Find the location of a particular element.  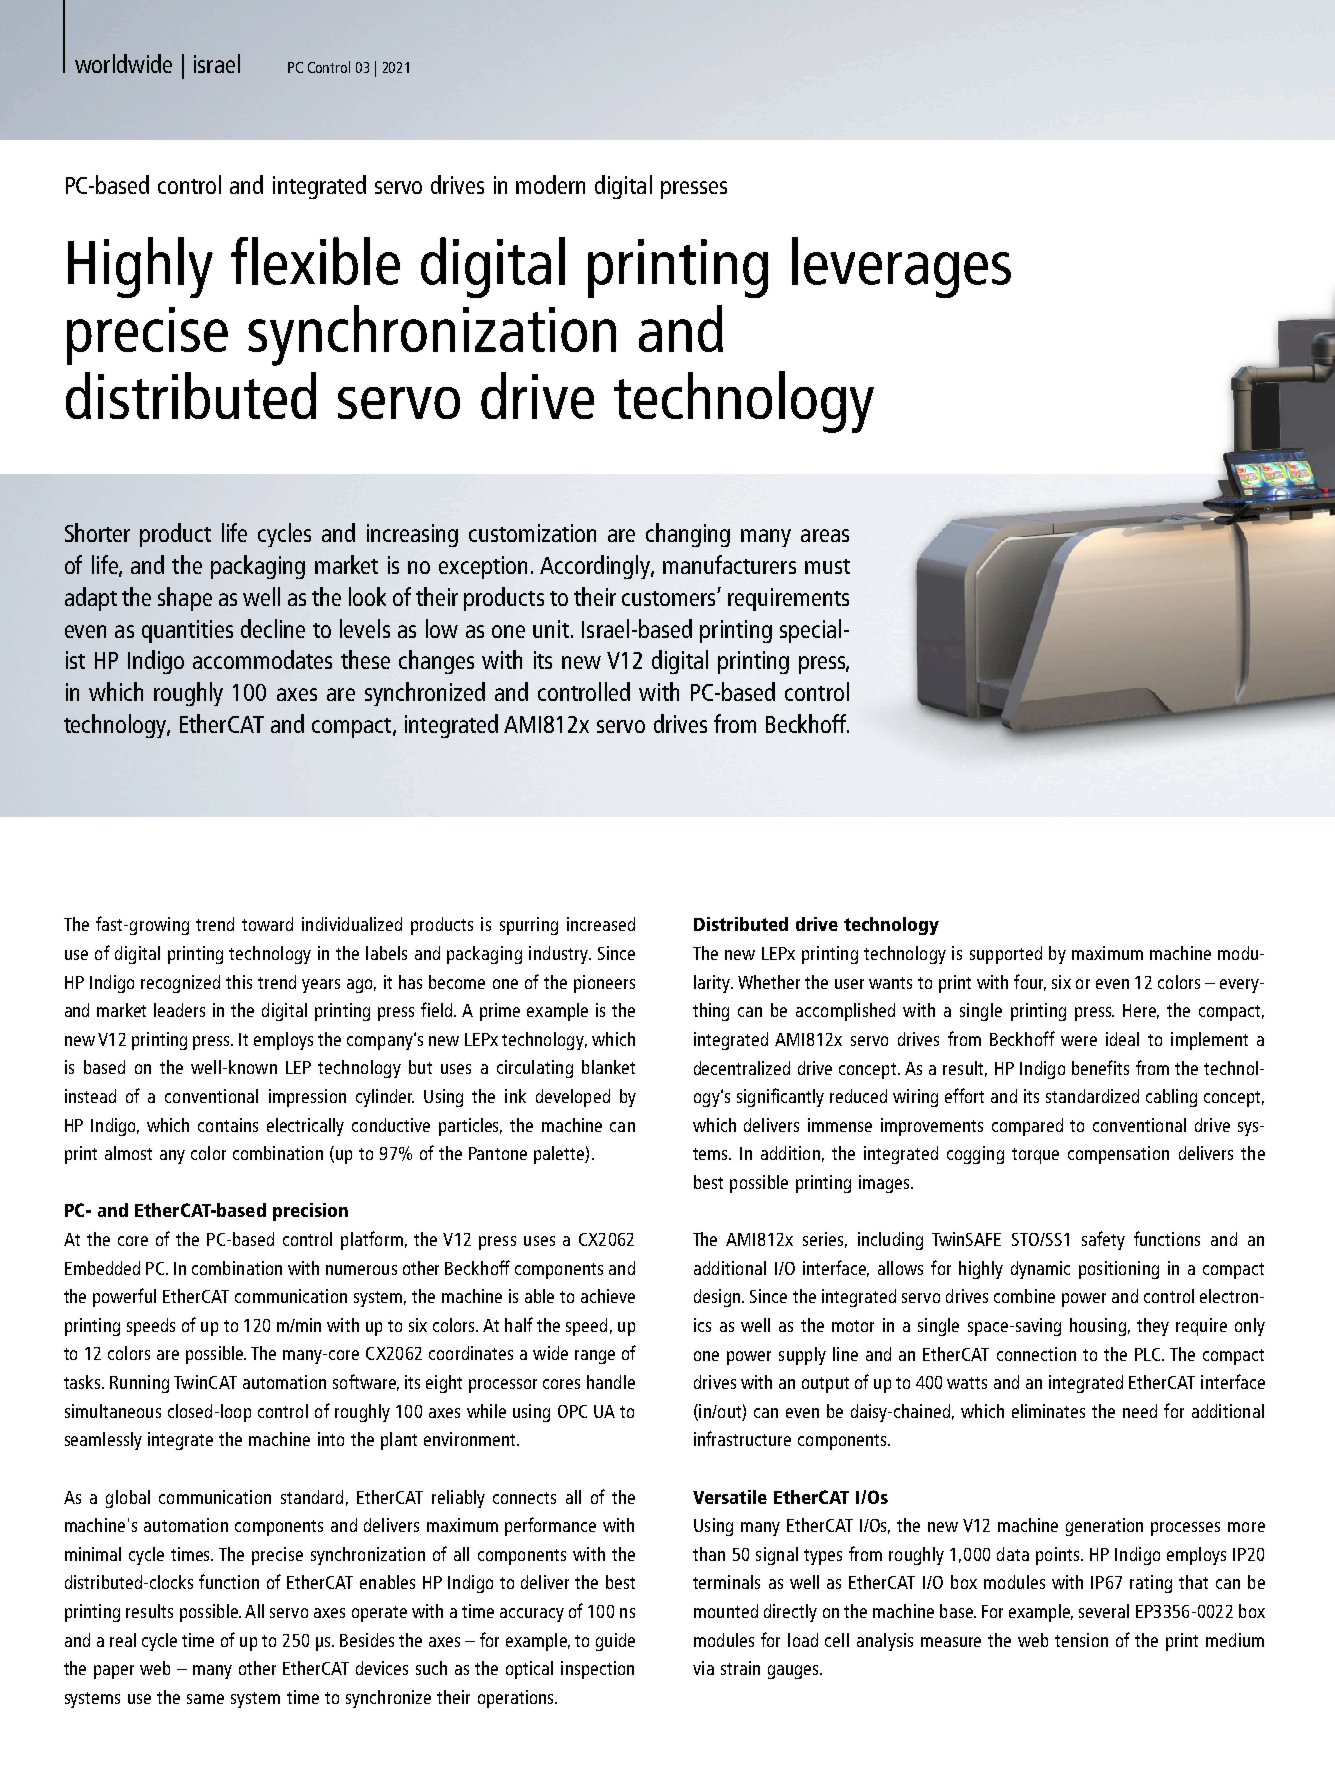

same is located at coordinates (205, 1699).
